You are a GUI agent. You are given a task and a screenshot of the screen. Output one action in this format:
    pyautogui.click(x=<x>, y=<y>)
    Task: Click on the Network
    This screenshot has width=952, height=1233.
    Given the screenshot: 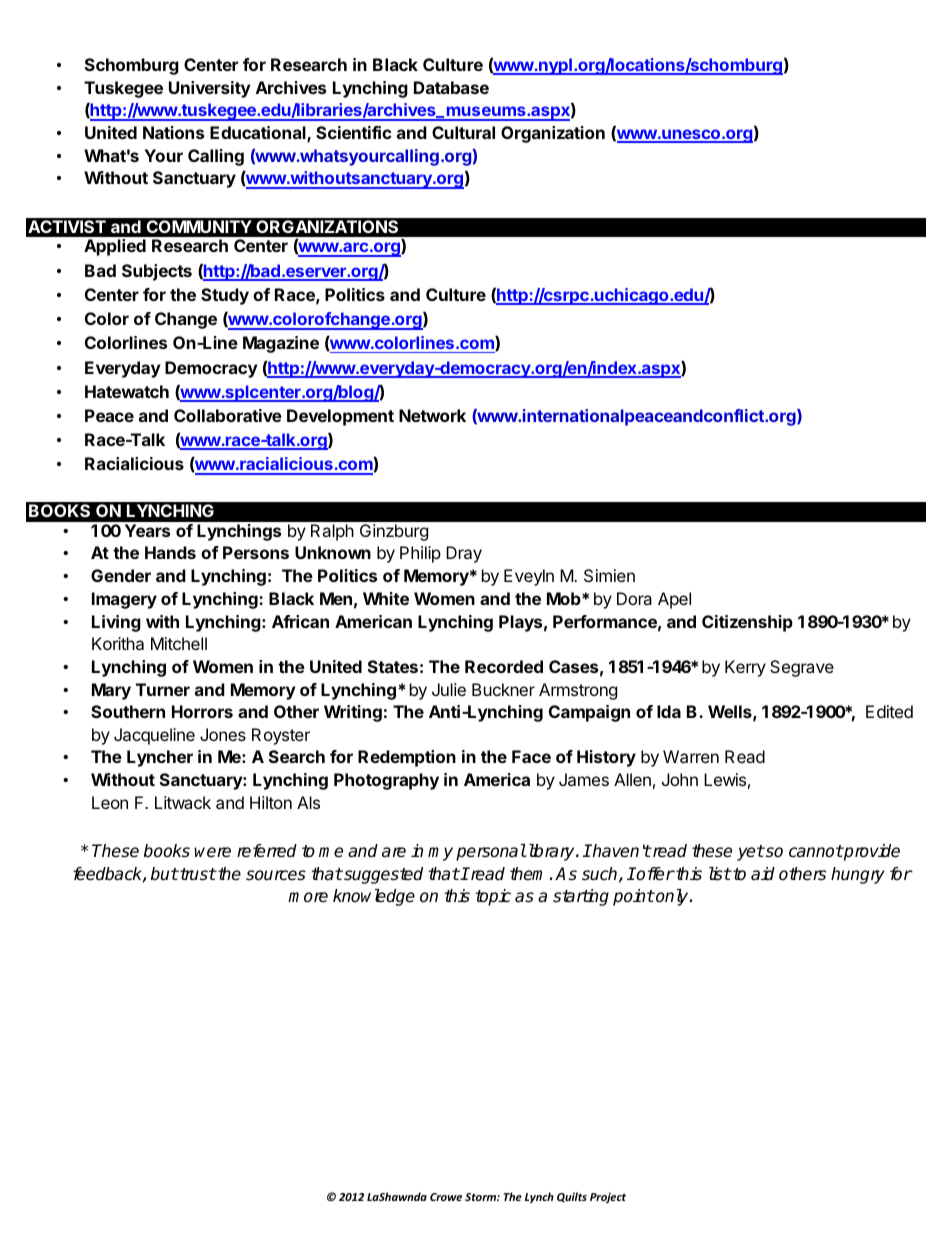 What is the action you would take?
    pyautogui.click(x=432, y=415)
